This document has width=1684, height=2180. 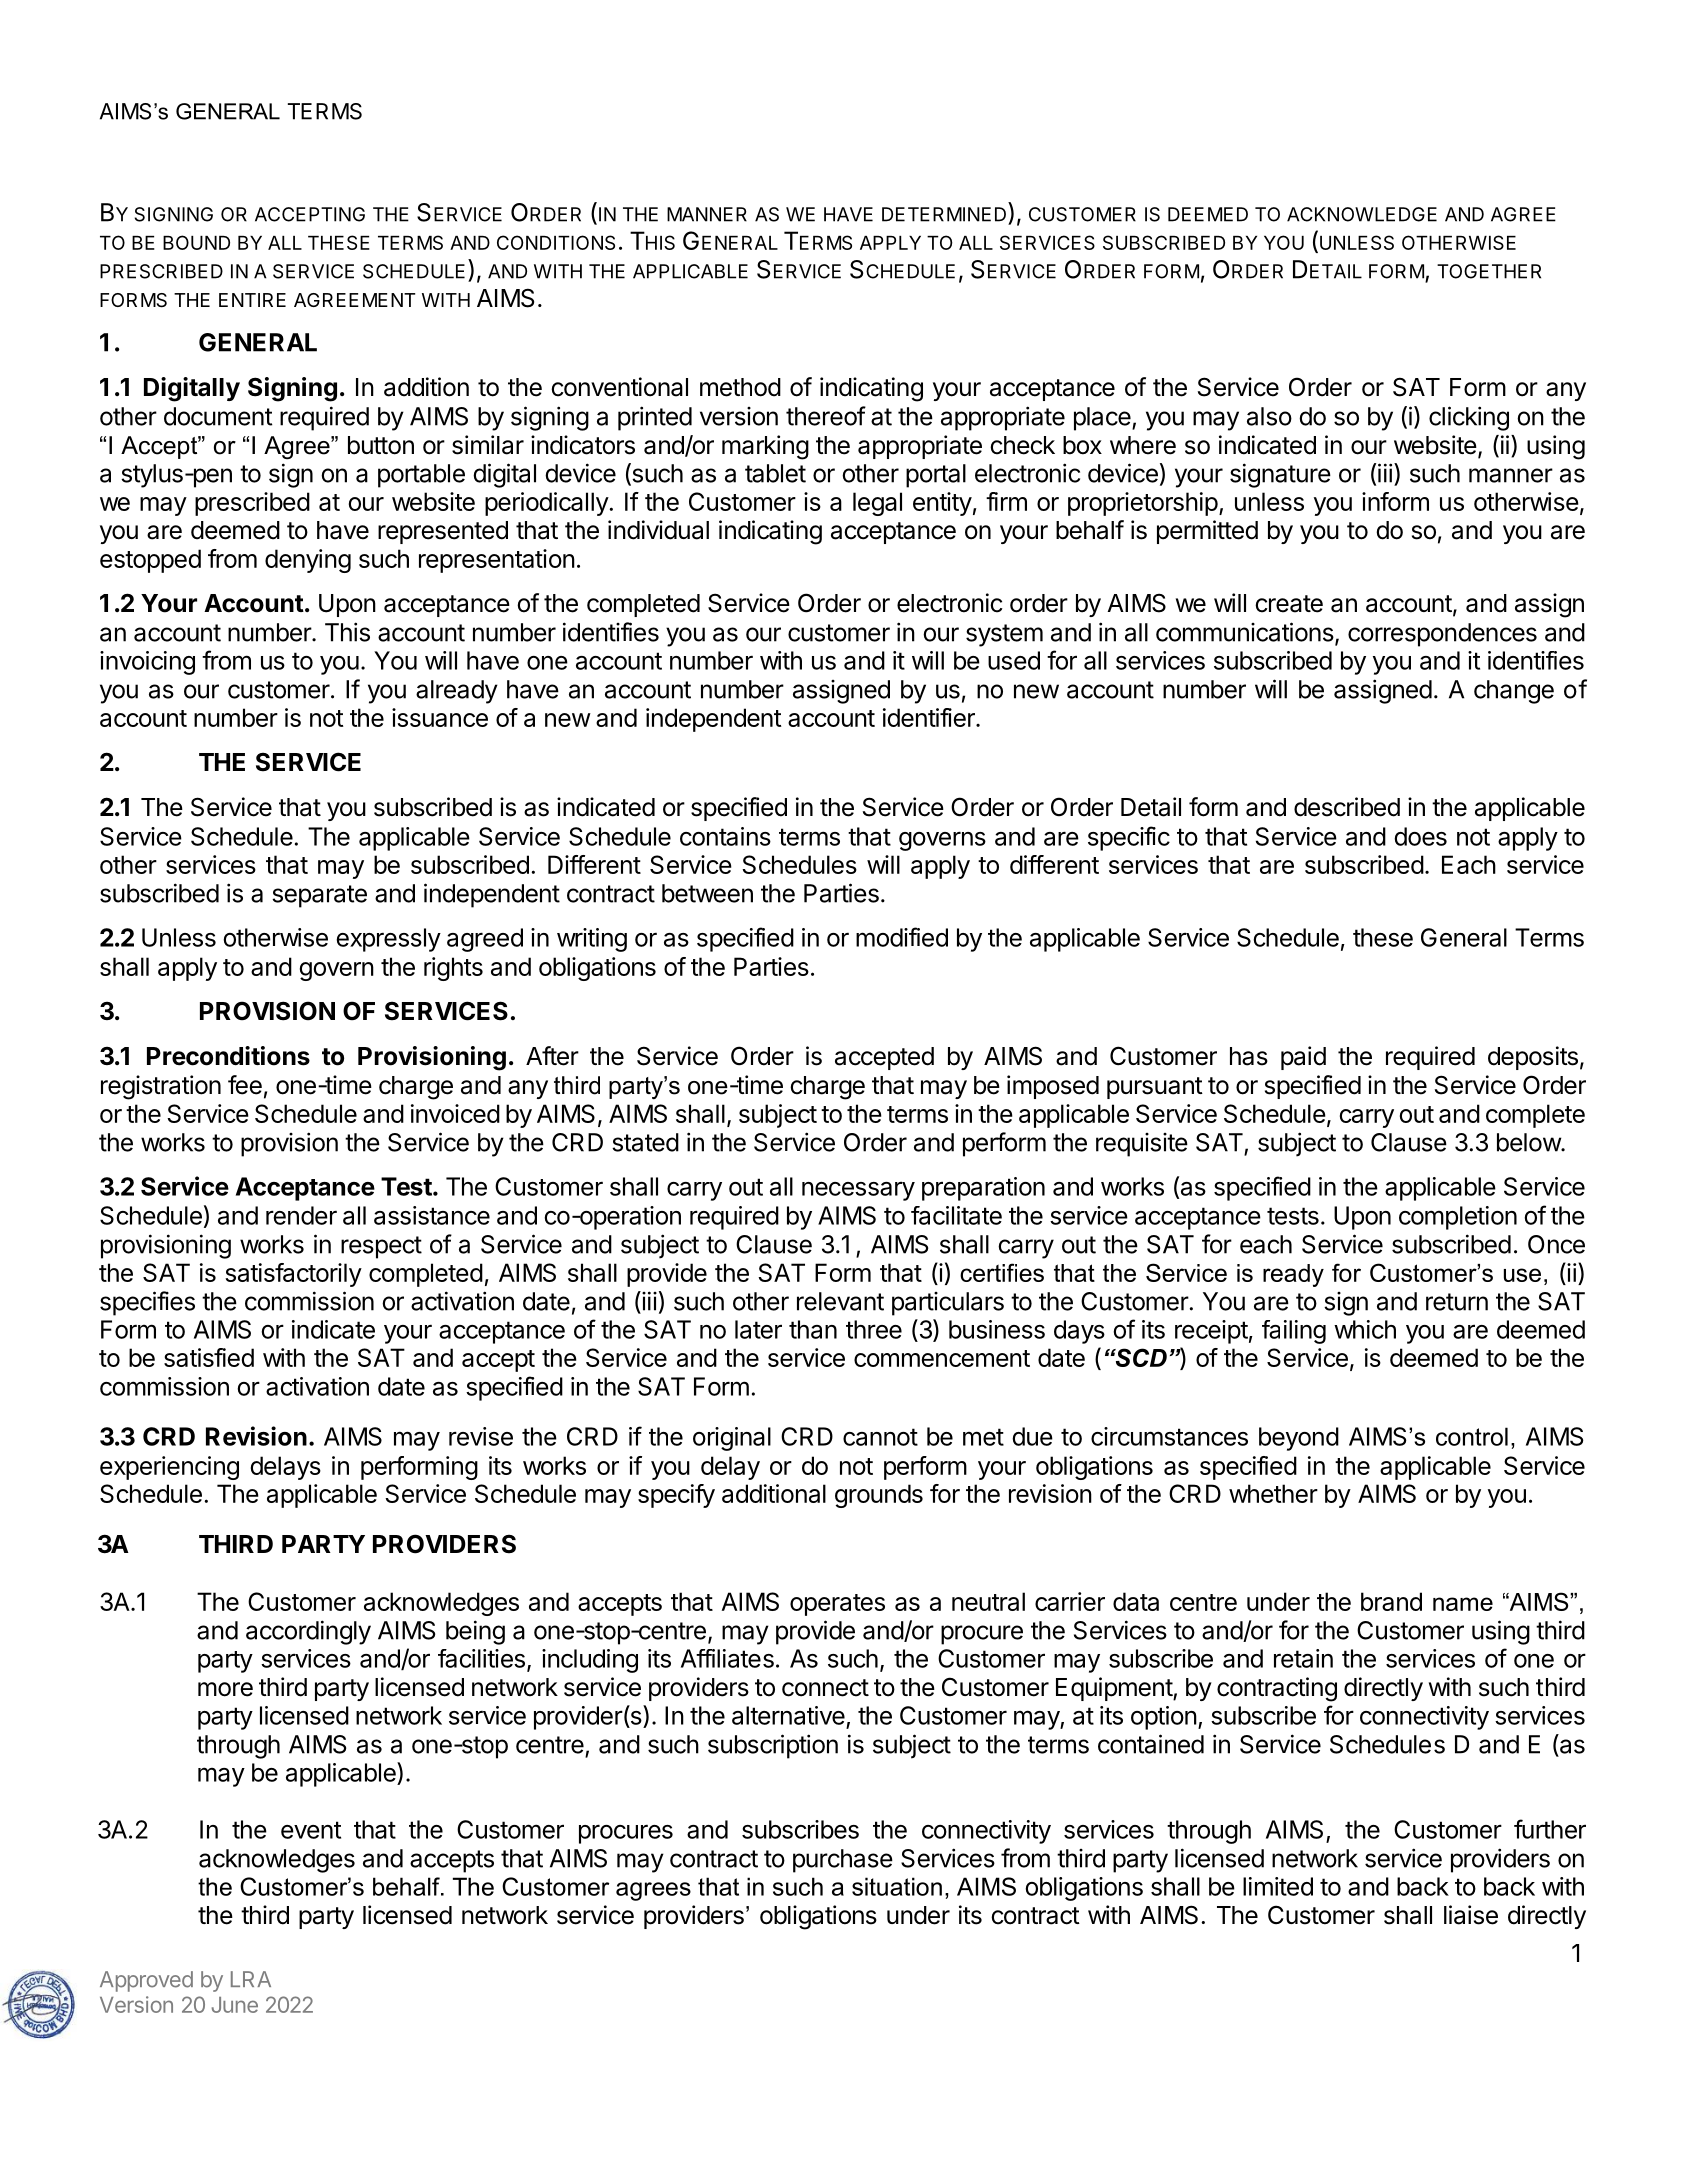 What do you see at coordinates (1489, 271) in the document?
I see `TOGETHER` at bounding box center [1489, 271].
